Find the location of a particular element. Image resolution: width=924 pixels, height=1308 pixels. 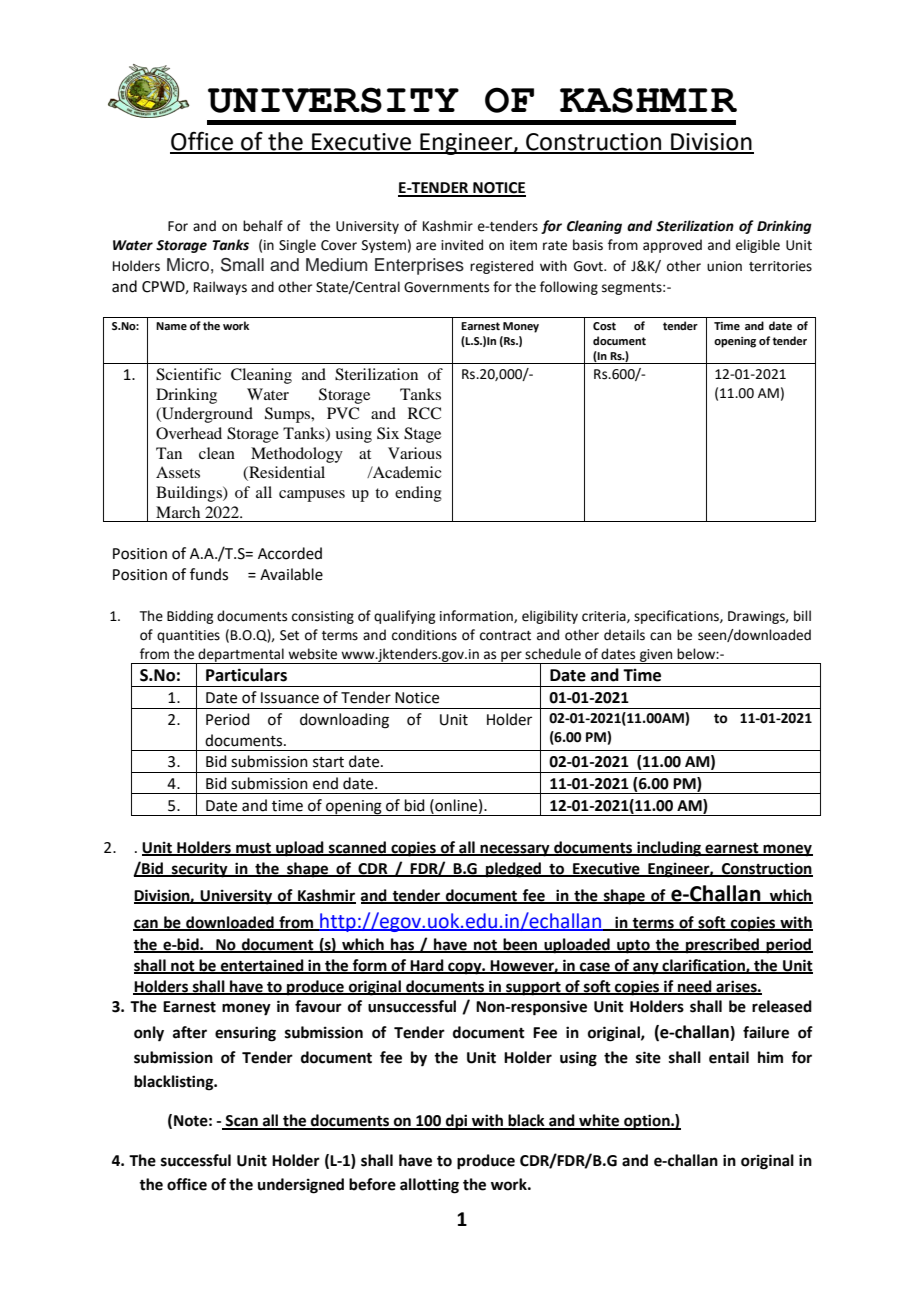

Cost is located at coordinates (604, 326).
